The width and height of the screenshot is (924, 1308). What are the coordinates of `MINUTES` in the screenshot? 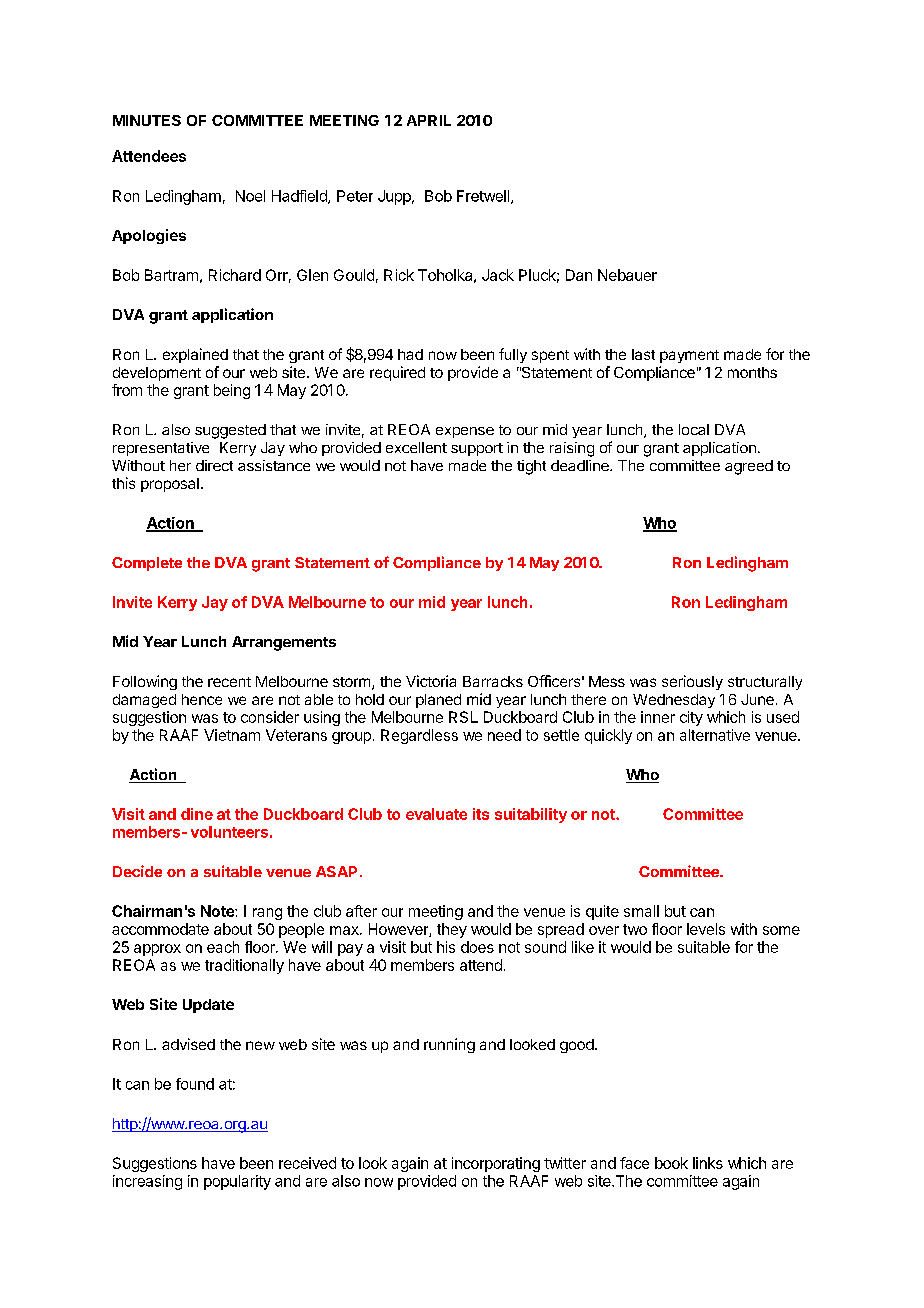 It's located at (147, 120).
